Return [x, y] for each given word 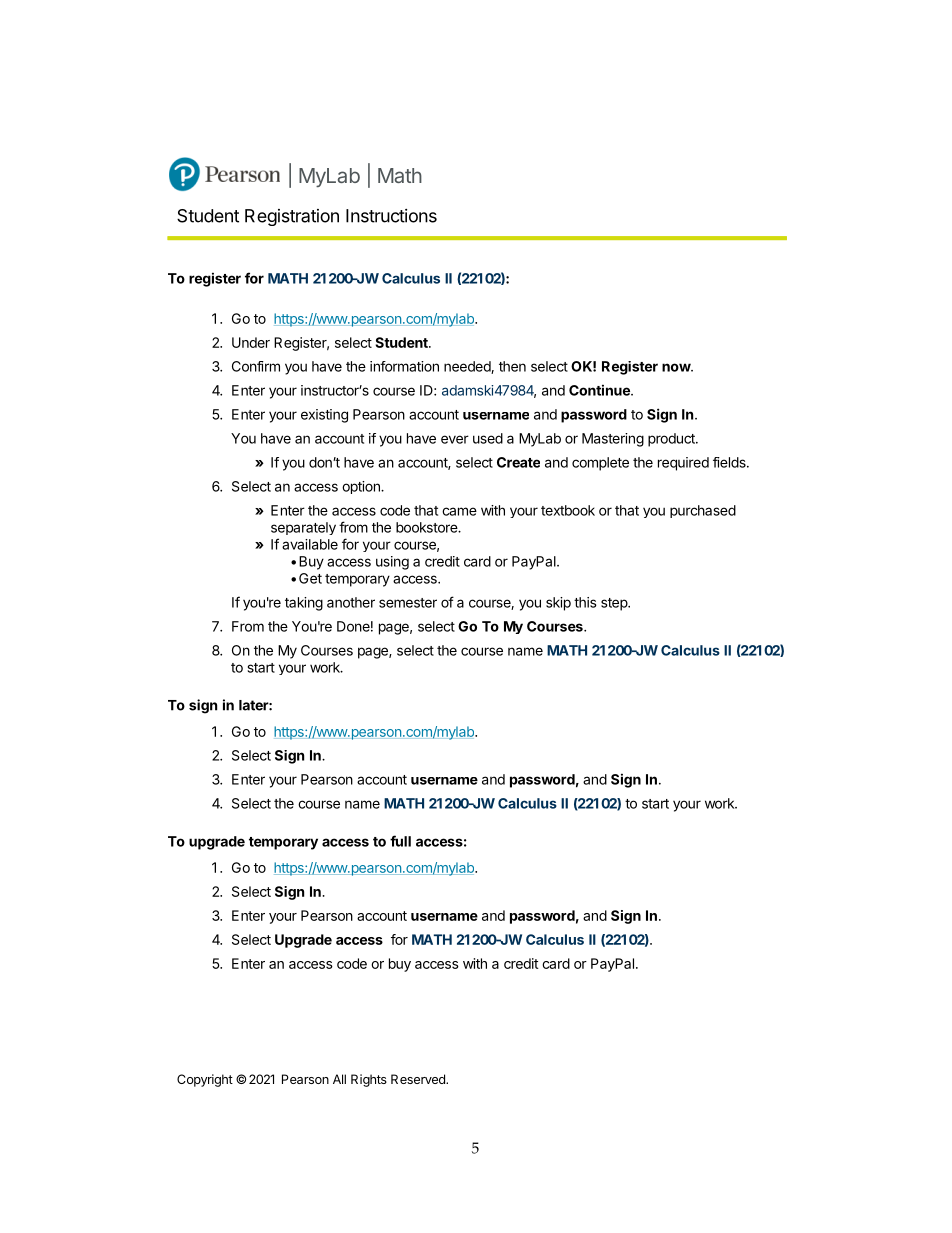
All [339, 1079]
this [585, 602]
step [615, 604]
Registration [292, 217]
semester [408, 603]
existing [324, 416]
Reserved [419, 1079]
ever [455, 439]
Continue [600, 390]
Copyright [205, 1080]
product [672, 440]
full [400, 841]
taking [304, 604]
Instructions [391, 216]
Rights [369, 1080]
